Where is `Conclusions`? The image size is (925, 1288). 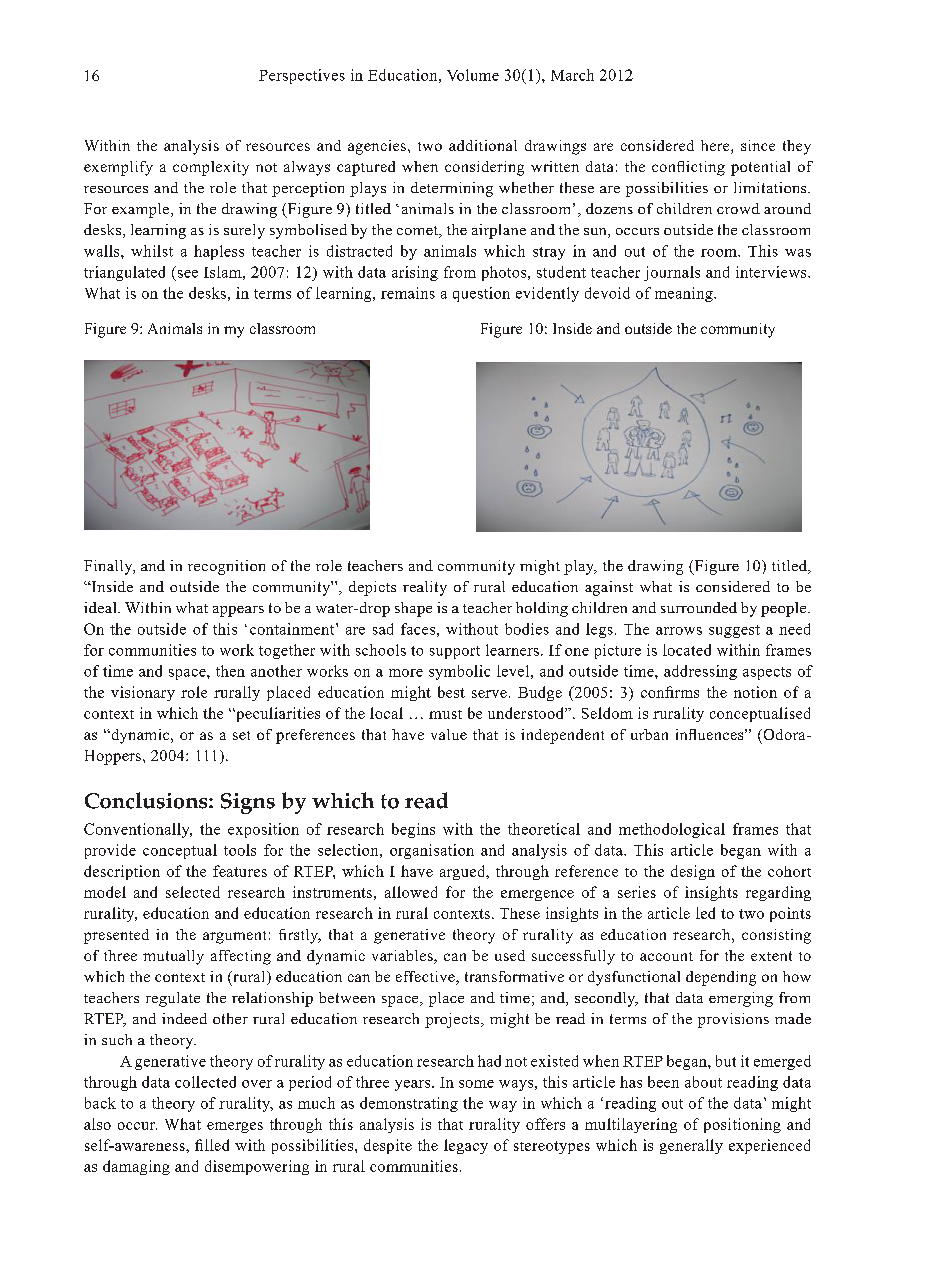
Conclusions is located at coordinates (147, 800).
